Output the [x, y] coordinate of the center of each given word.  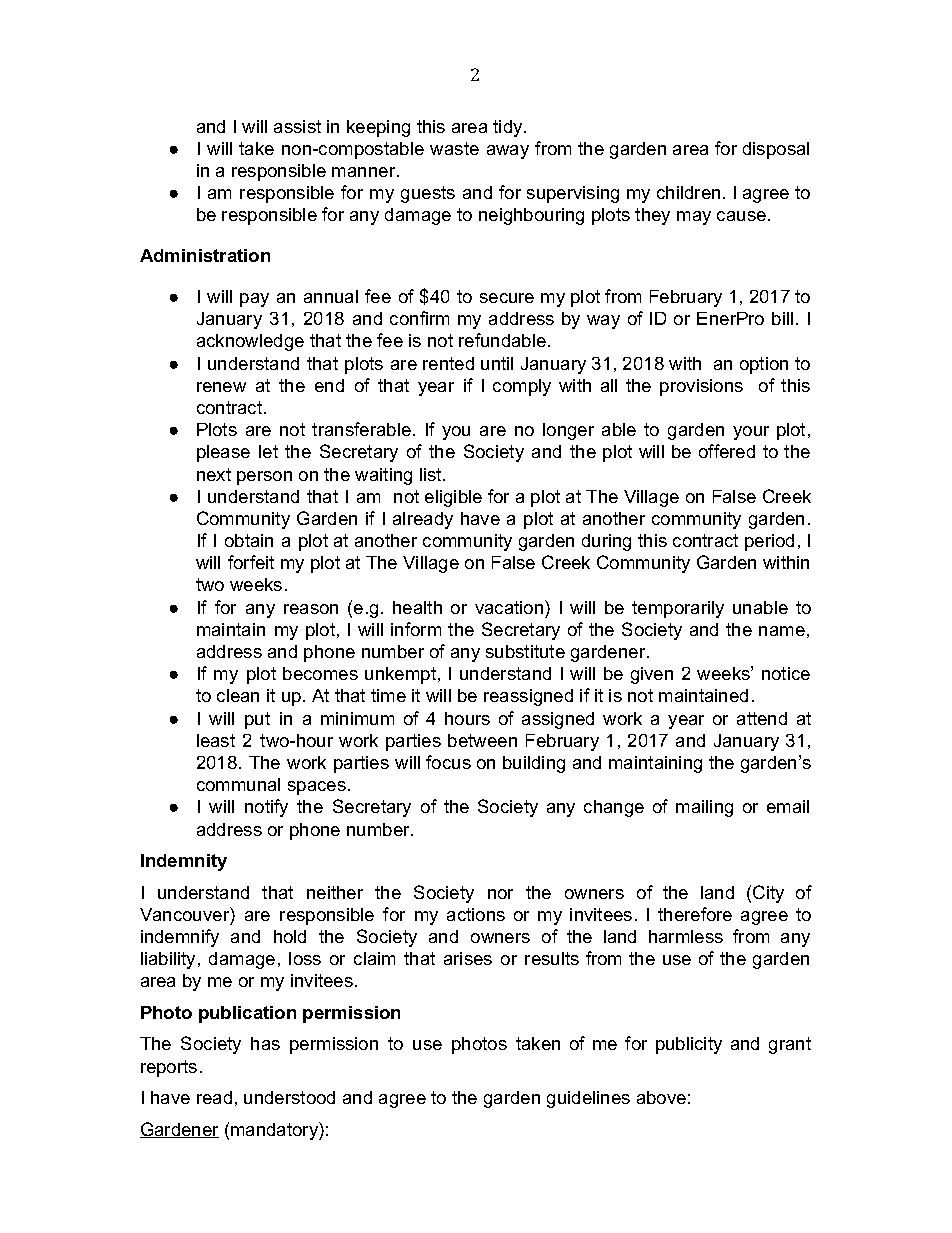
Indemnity [184, 862]
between [482, 740]
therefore [695, 914]
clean [238, 695]
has [265, 1043]
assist [297, 126]
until [497, 363]
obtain [249, 540]
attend [762, 718]
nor [500, 894]
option [764, 365]
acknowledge [250, 342]
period [769, 542]
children [688, 192]
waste [454, 148]
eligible [453, 498]
